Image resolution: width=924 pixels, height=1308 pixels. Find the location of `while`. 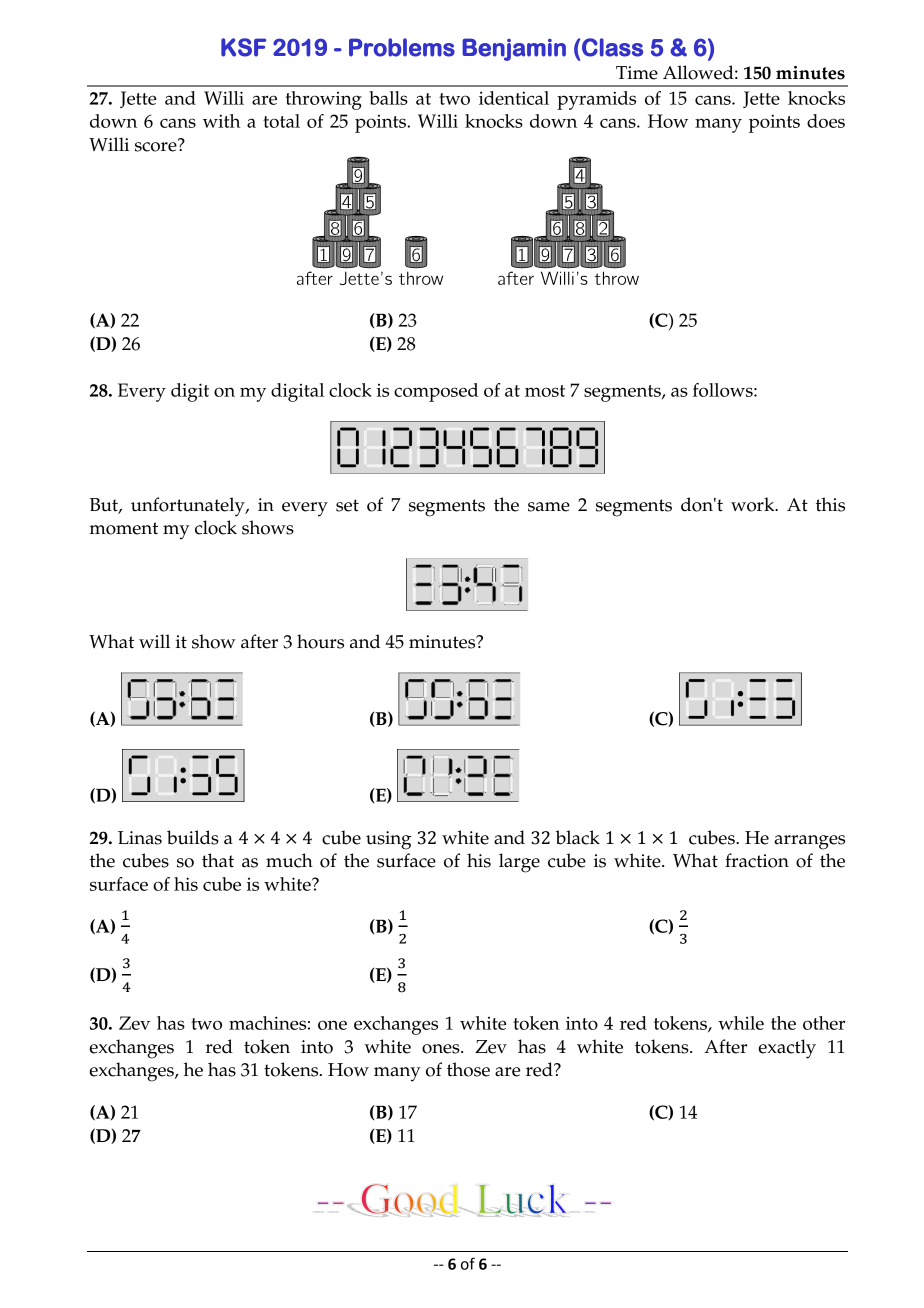

while is located at coordinates (741, 1023).
